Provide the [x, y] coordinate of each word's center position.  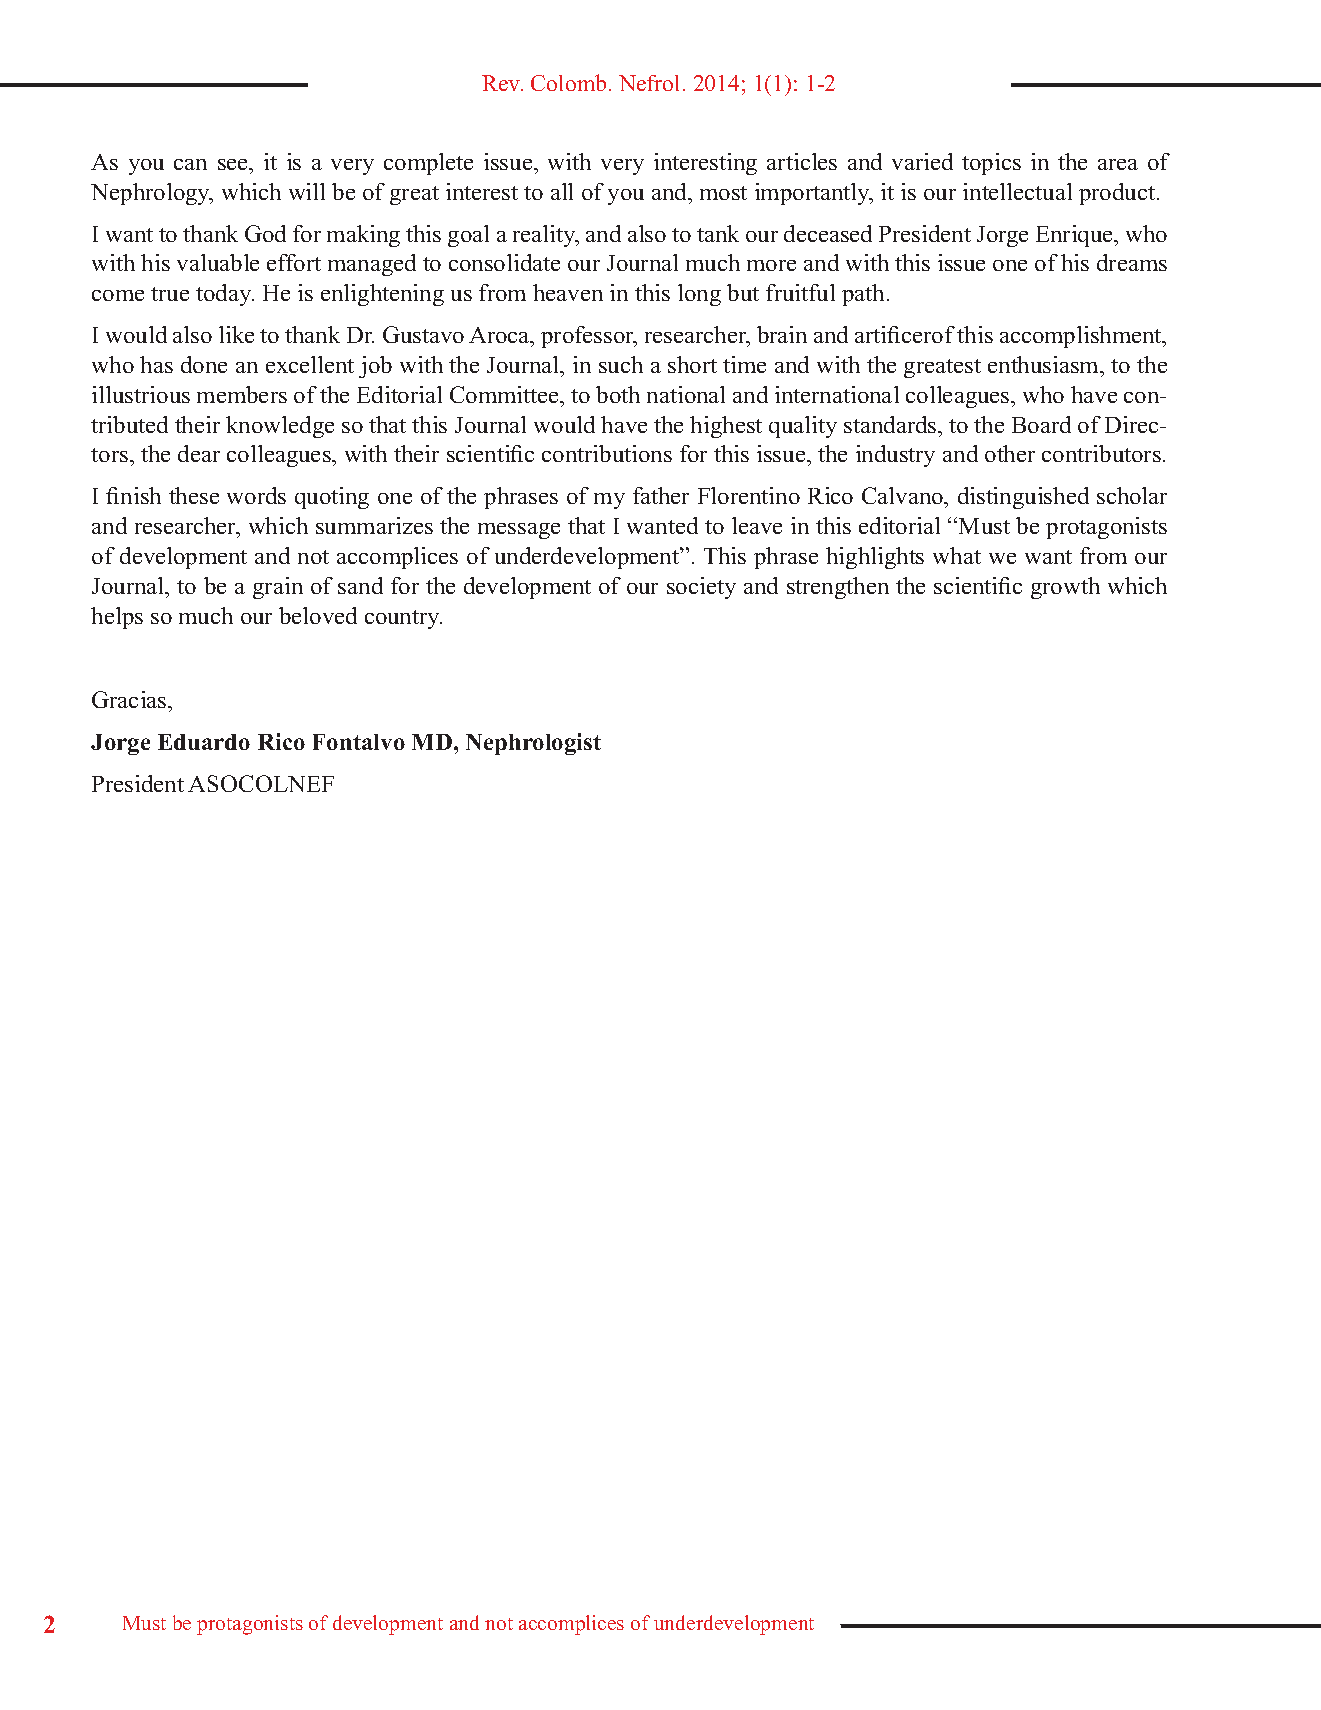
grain [278, 588]
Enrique [1076, 236]
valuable [218, 262]
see [234, 164]
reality [545, 236]
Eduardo [204, 742]
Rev [502, 83]
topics [991, 164]
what [957, 555]
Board [1041, 424]
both [618, 394]
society [701, 588]
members [242, 394]
